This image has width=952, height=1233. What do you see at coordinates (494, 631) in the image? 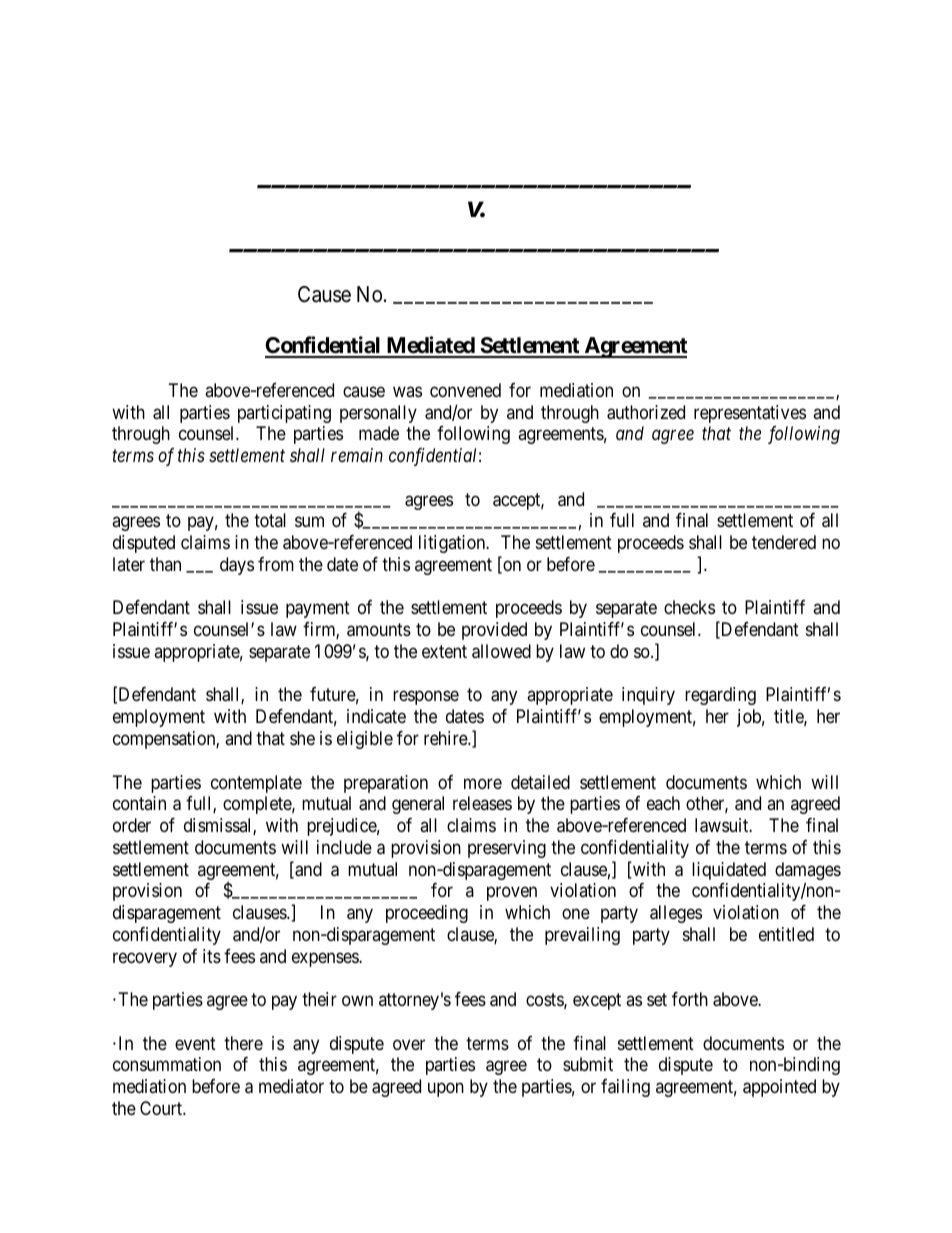
I see `provided` at bounding box center [494, 631].
